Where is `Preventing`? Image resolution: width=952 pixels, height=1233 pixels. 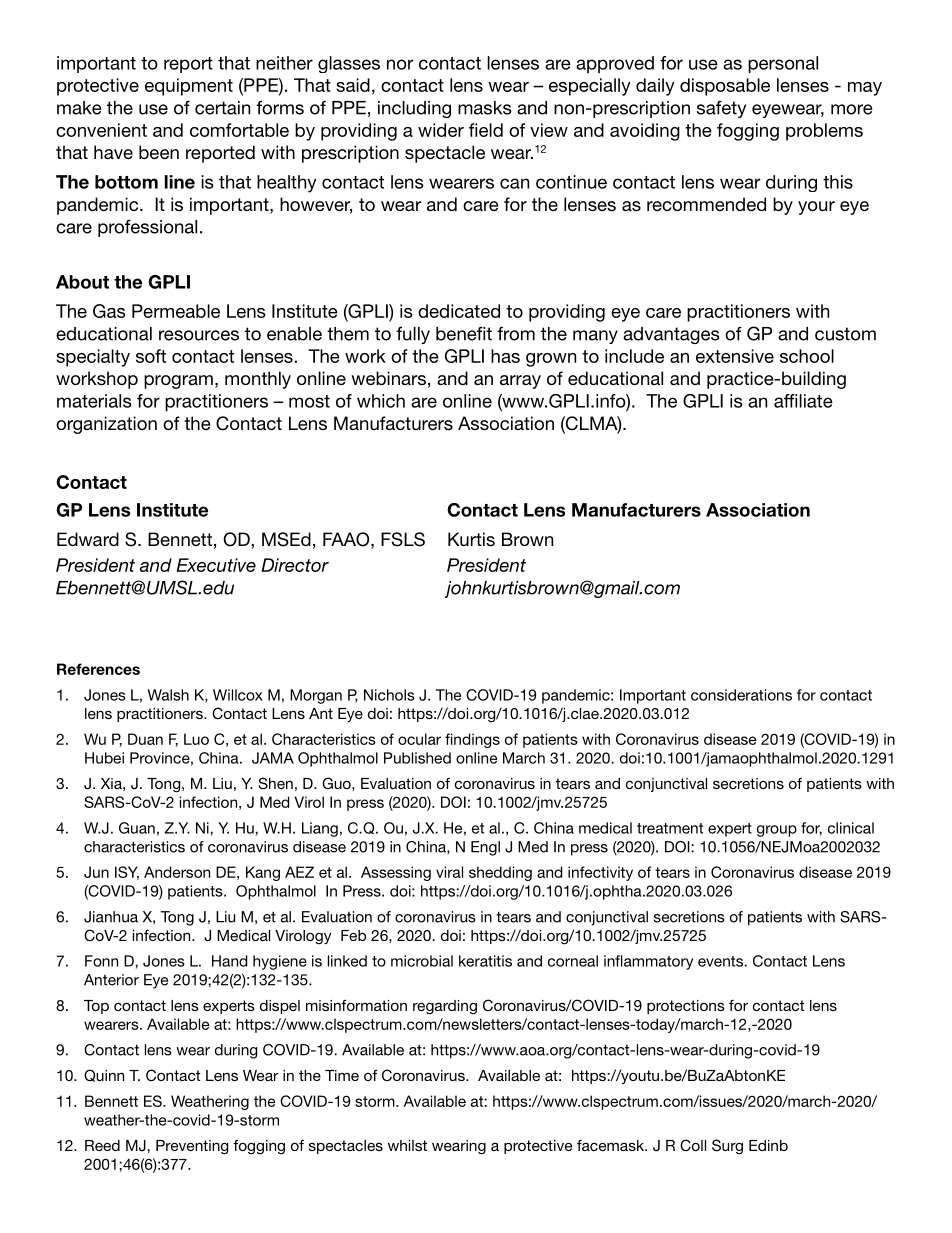
Preventing is located at coordinates (192, 1147).
